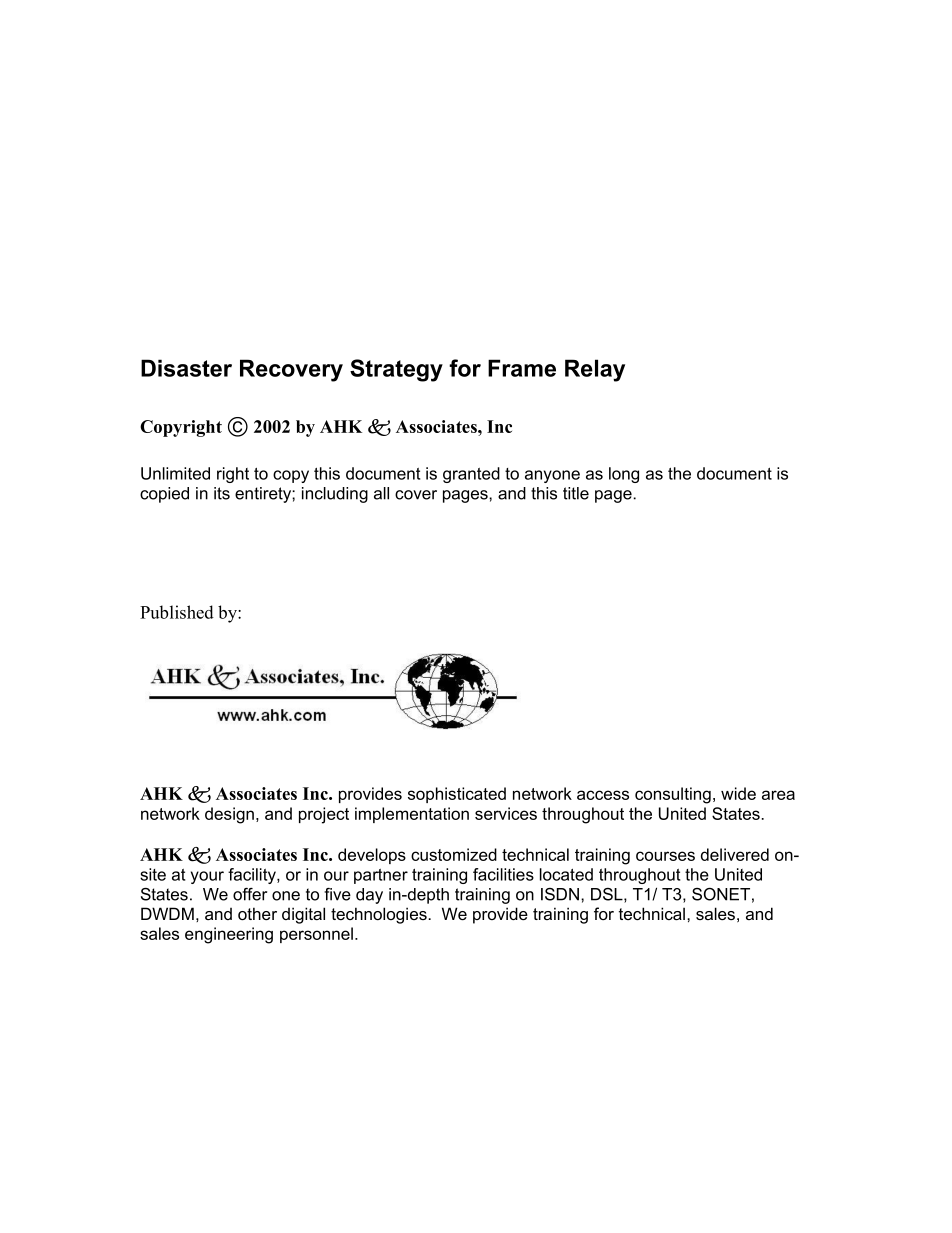 Image resolution: width=952 pixels, height=1233 pixels. Describe the element at coordinates (177, 612) in the image. I see `Published` at that location.
